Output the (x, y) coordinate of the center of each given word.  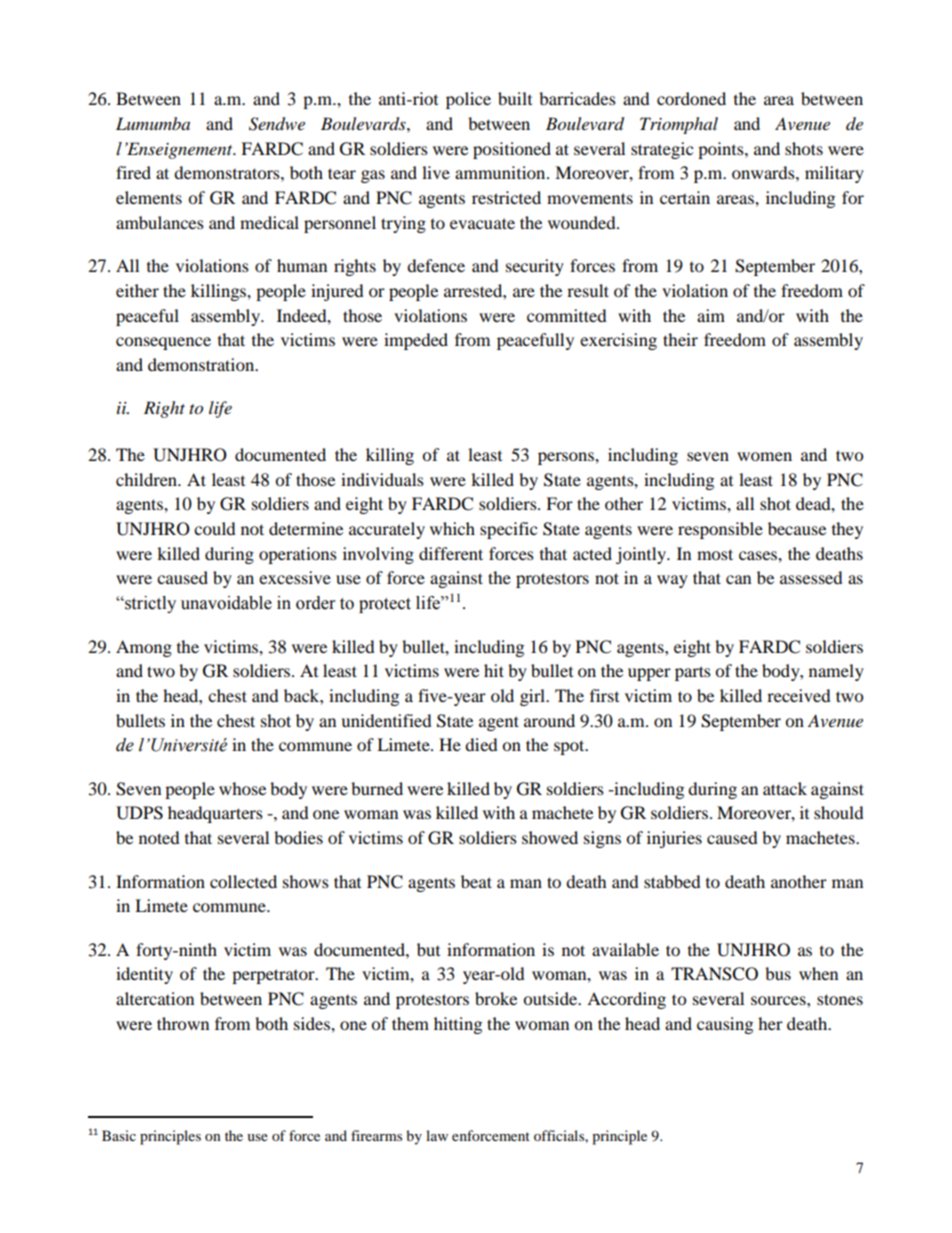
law (437, 1135)
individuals (382, 479)
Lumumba (153, 123)
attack (785, 788)
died (481, 744)
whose (242, 788)
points (722, 150)
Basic (119, 1135)
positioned (512, 150)
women (764, 456)
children (147, 479)
